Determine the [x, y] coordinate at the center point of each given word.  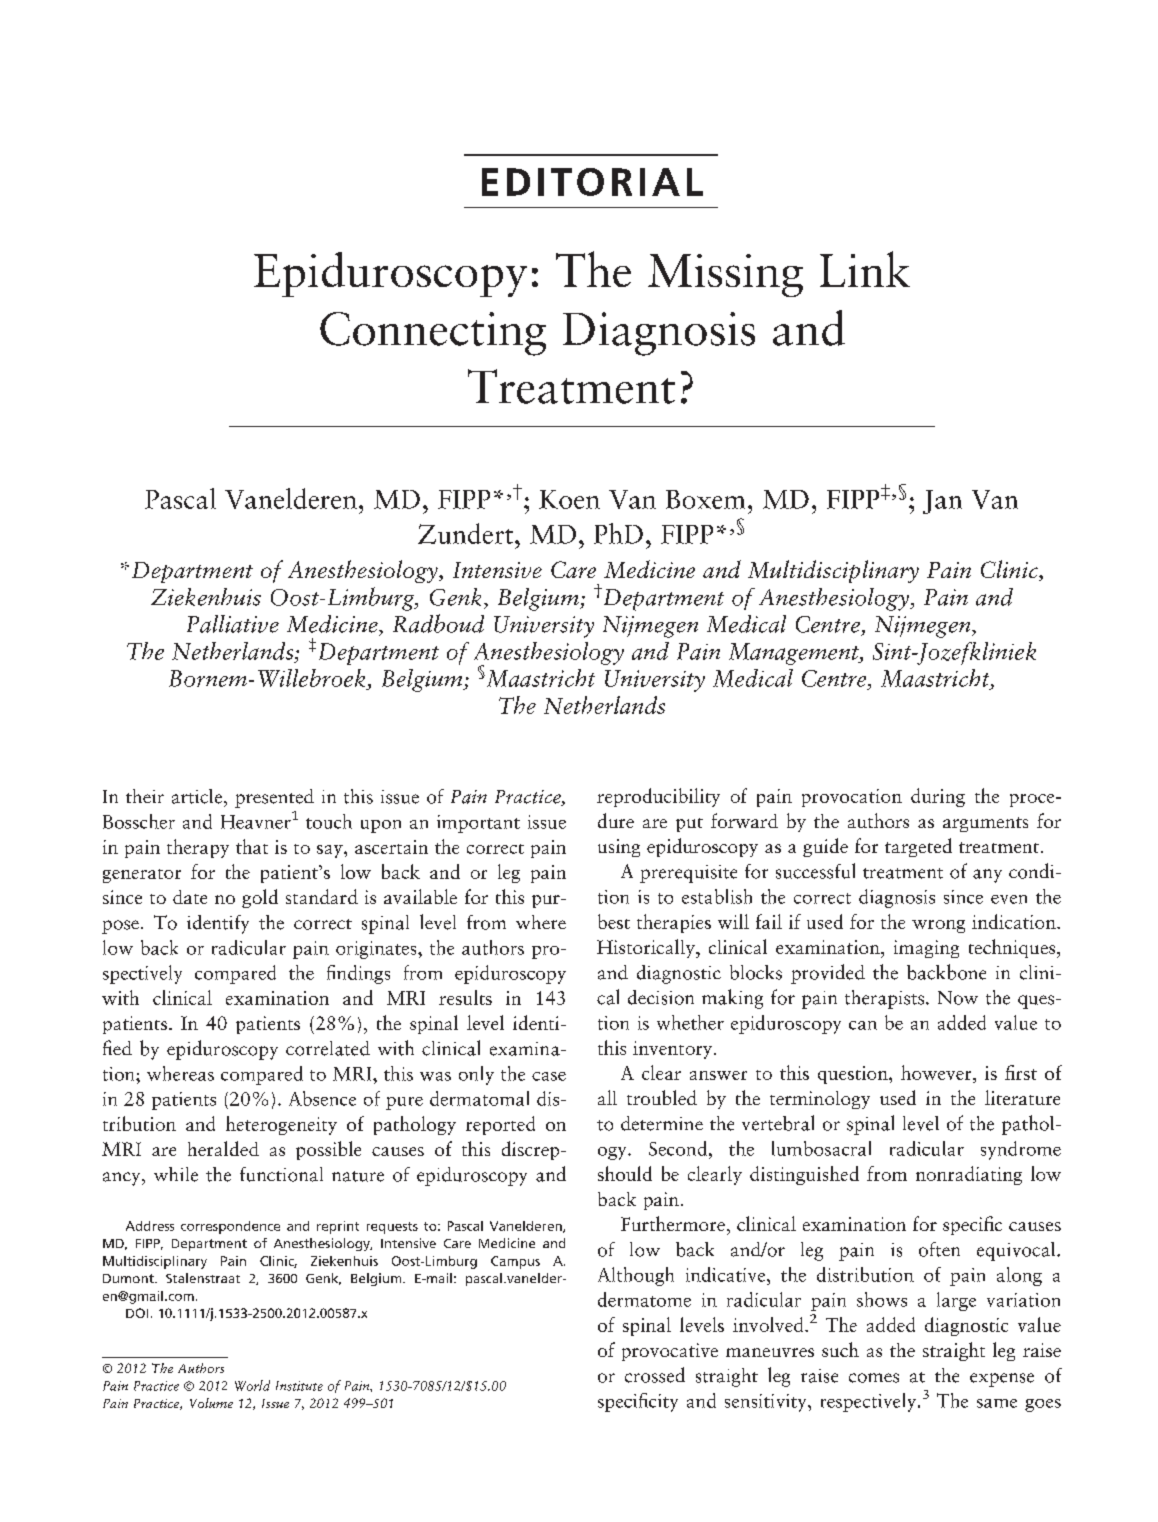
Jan [942, 502]
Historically [647, 948]
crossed [655, 1375]
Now [958, 998]
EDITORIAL [592, 182]
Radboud [438, 623]
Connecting [433, 334]
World [252, 1385]
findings [358, 974]
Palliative [233, 624]
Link [865, 269]
